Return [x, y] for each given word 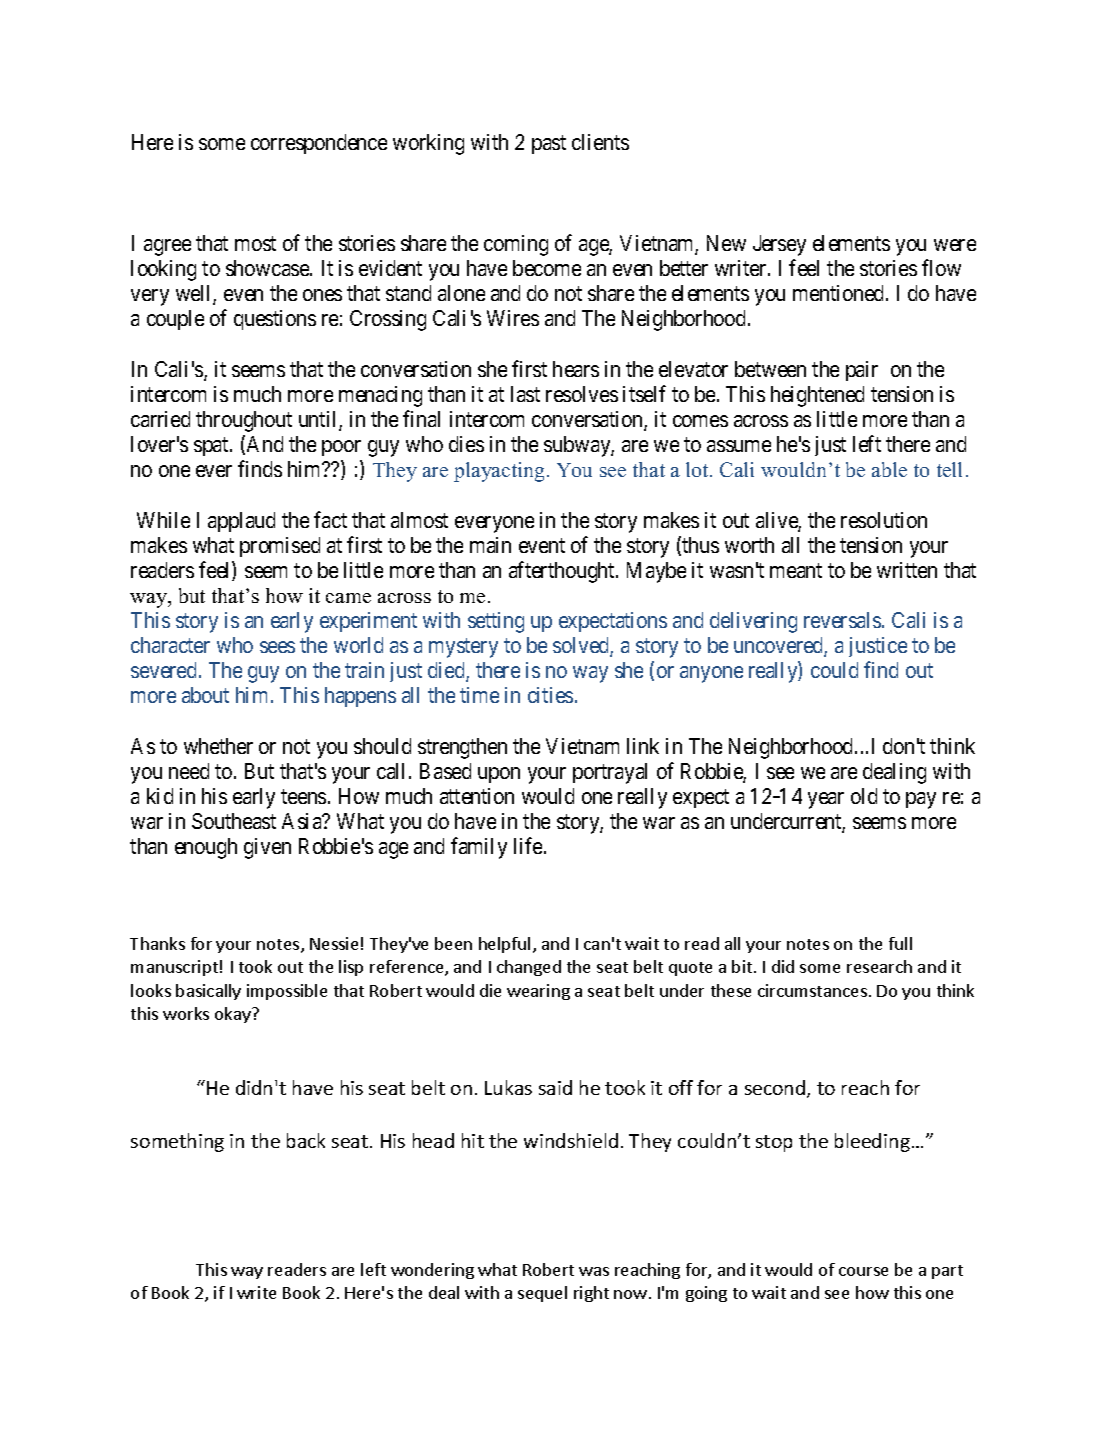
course [863, 1271]
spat [212, 447]
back [306, 1140]
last [525, 394]
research [879, 966]
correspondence [319, 144]
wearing [538, 992]
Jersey [779, 245]
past [549, 144]
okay [234, 1015]
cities [550, 695]
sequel [542, 1294]
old [864, 796]
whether [218, 746]
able [889, 469]
